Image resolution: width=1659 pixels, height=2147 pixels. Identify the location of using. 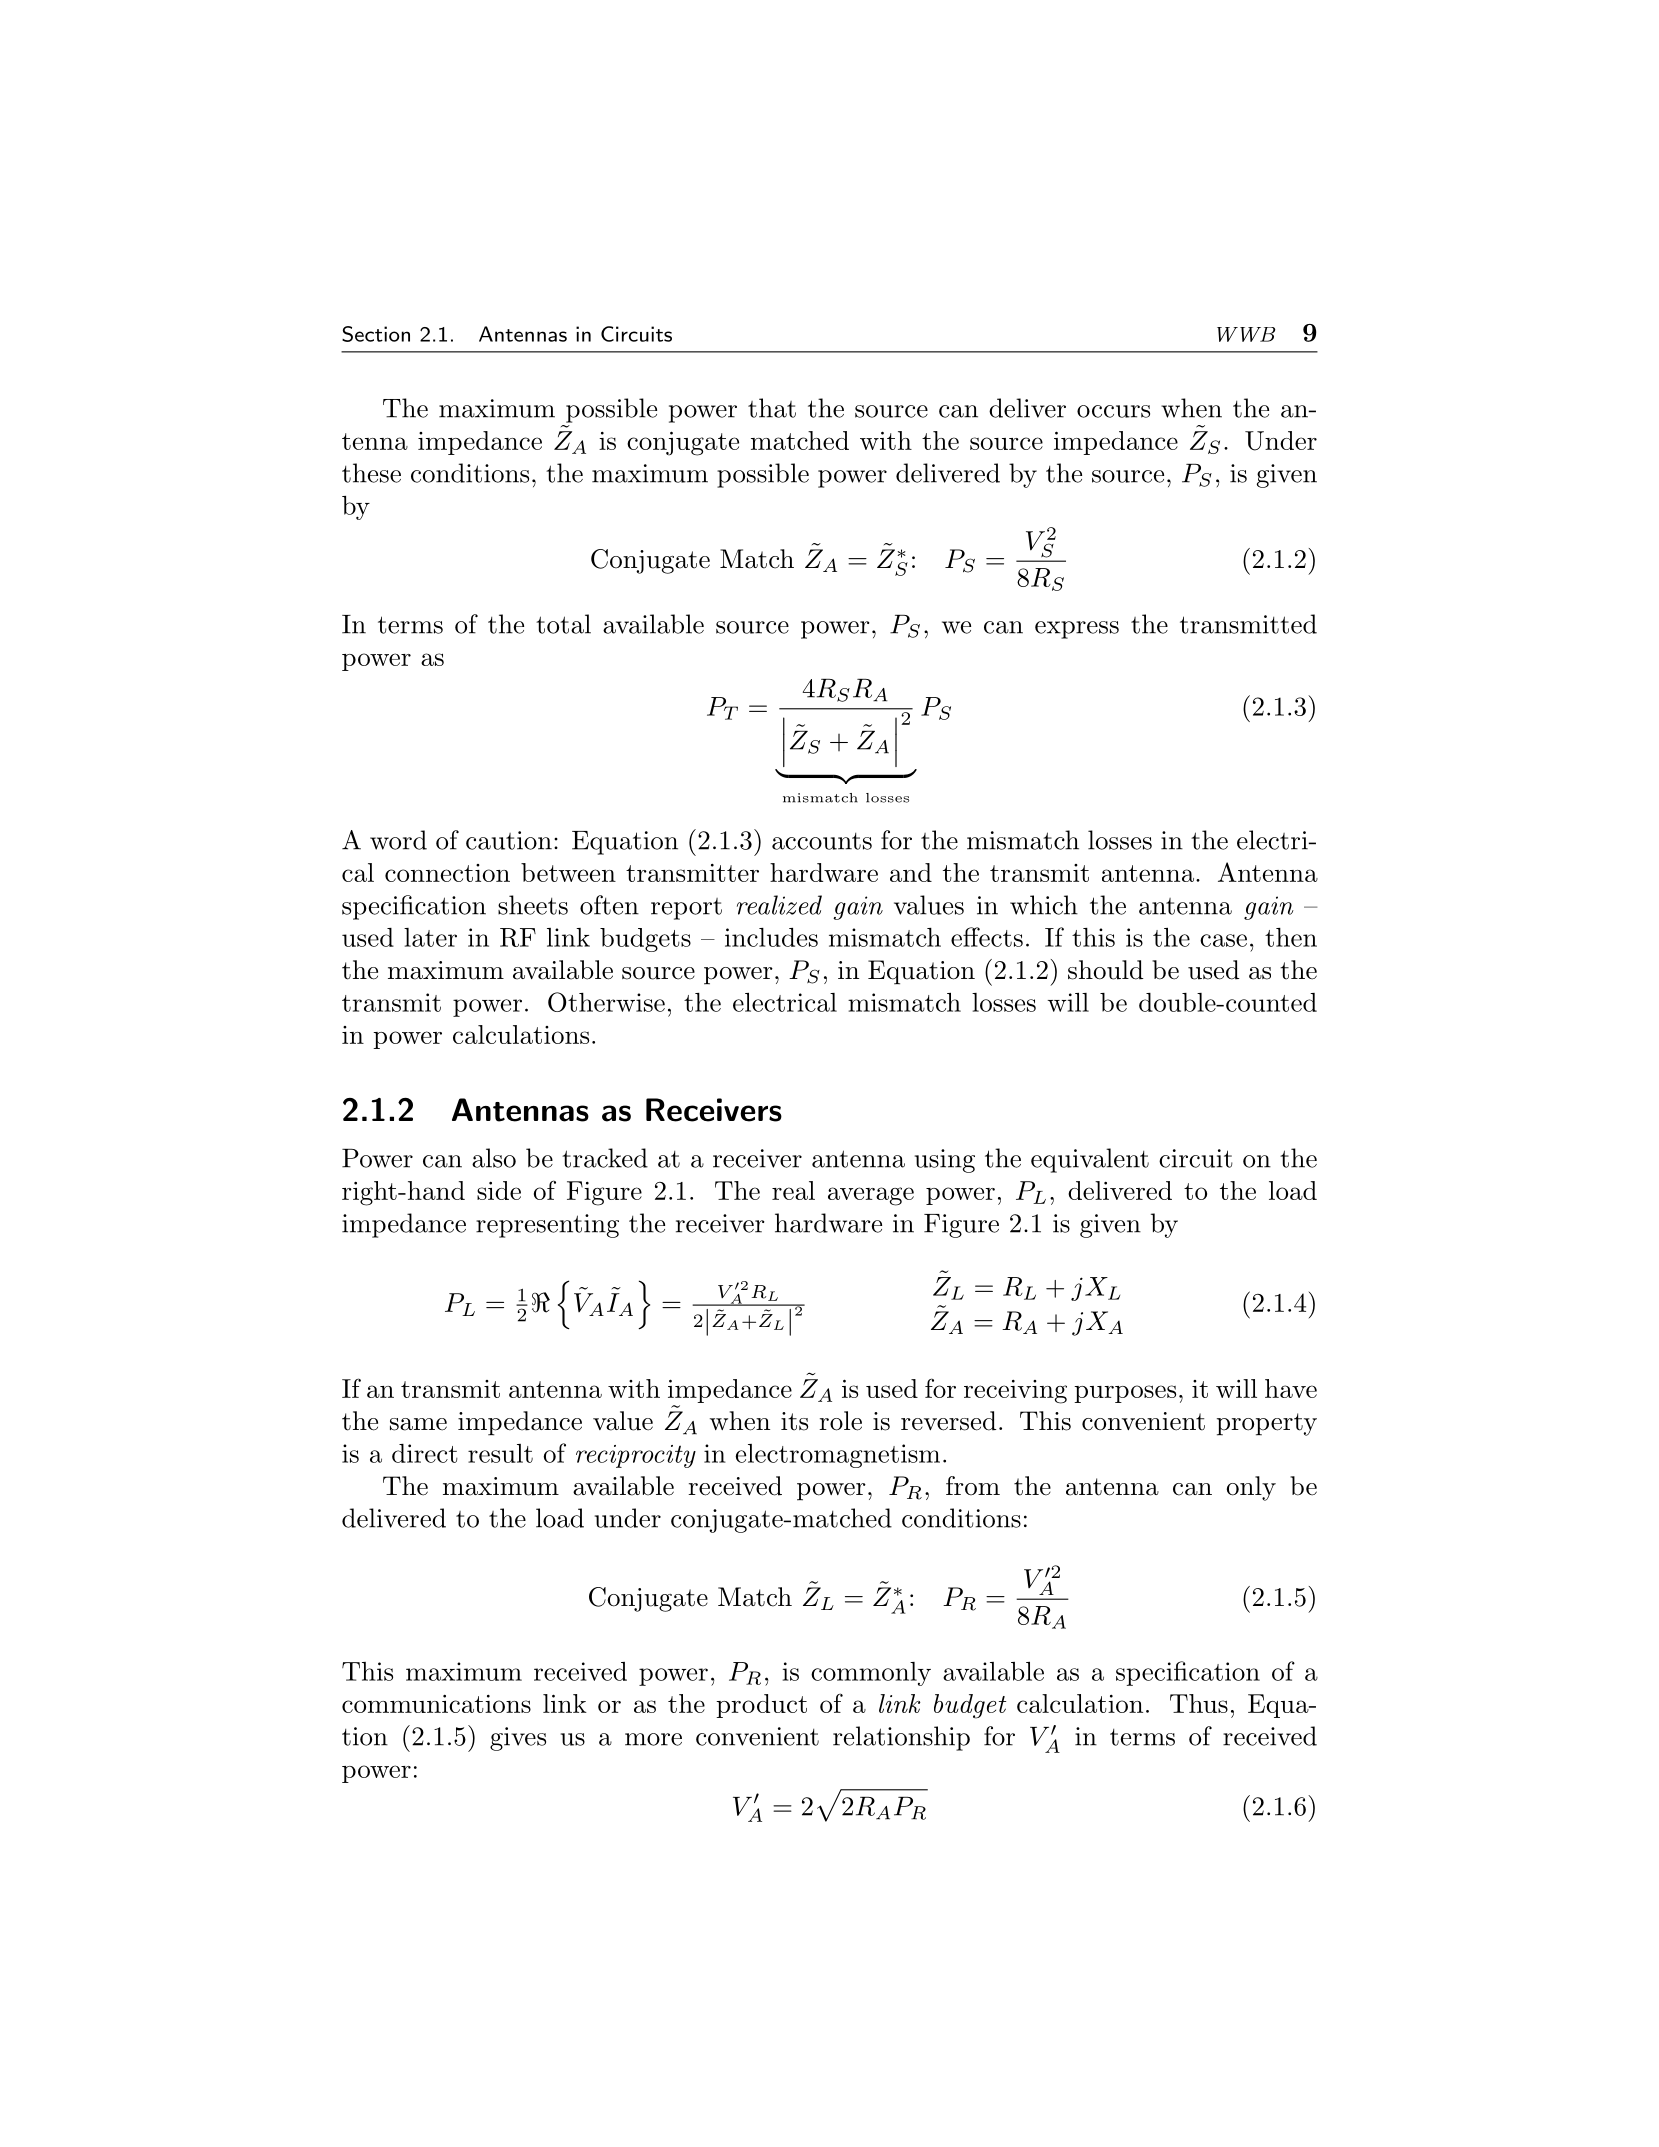
(945, 1161).
